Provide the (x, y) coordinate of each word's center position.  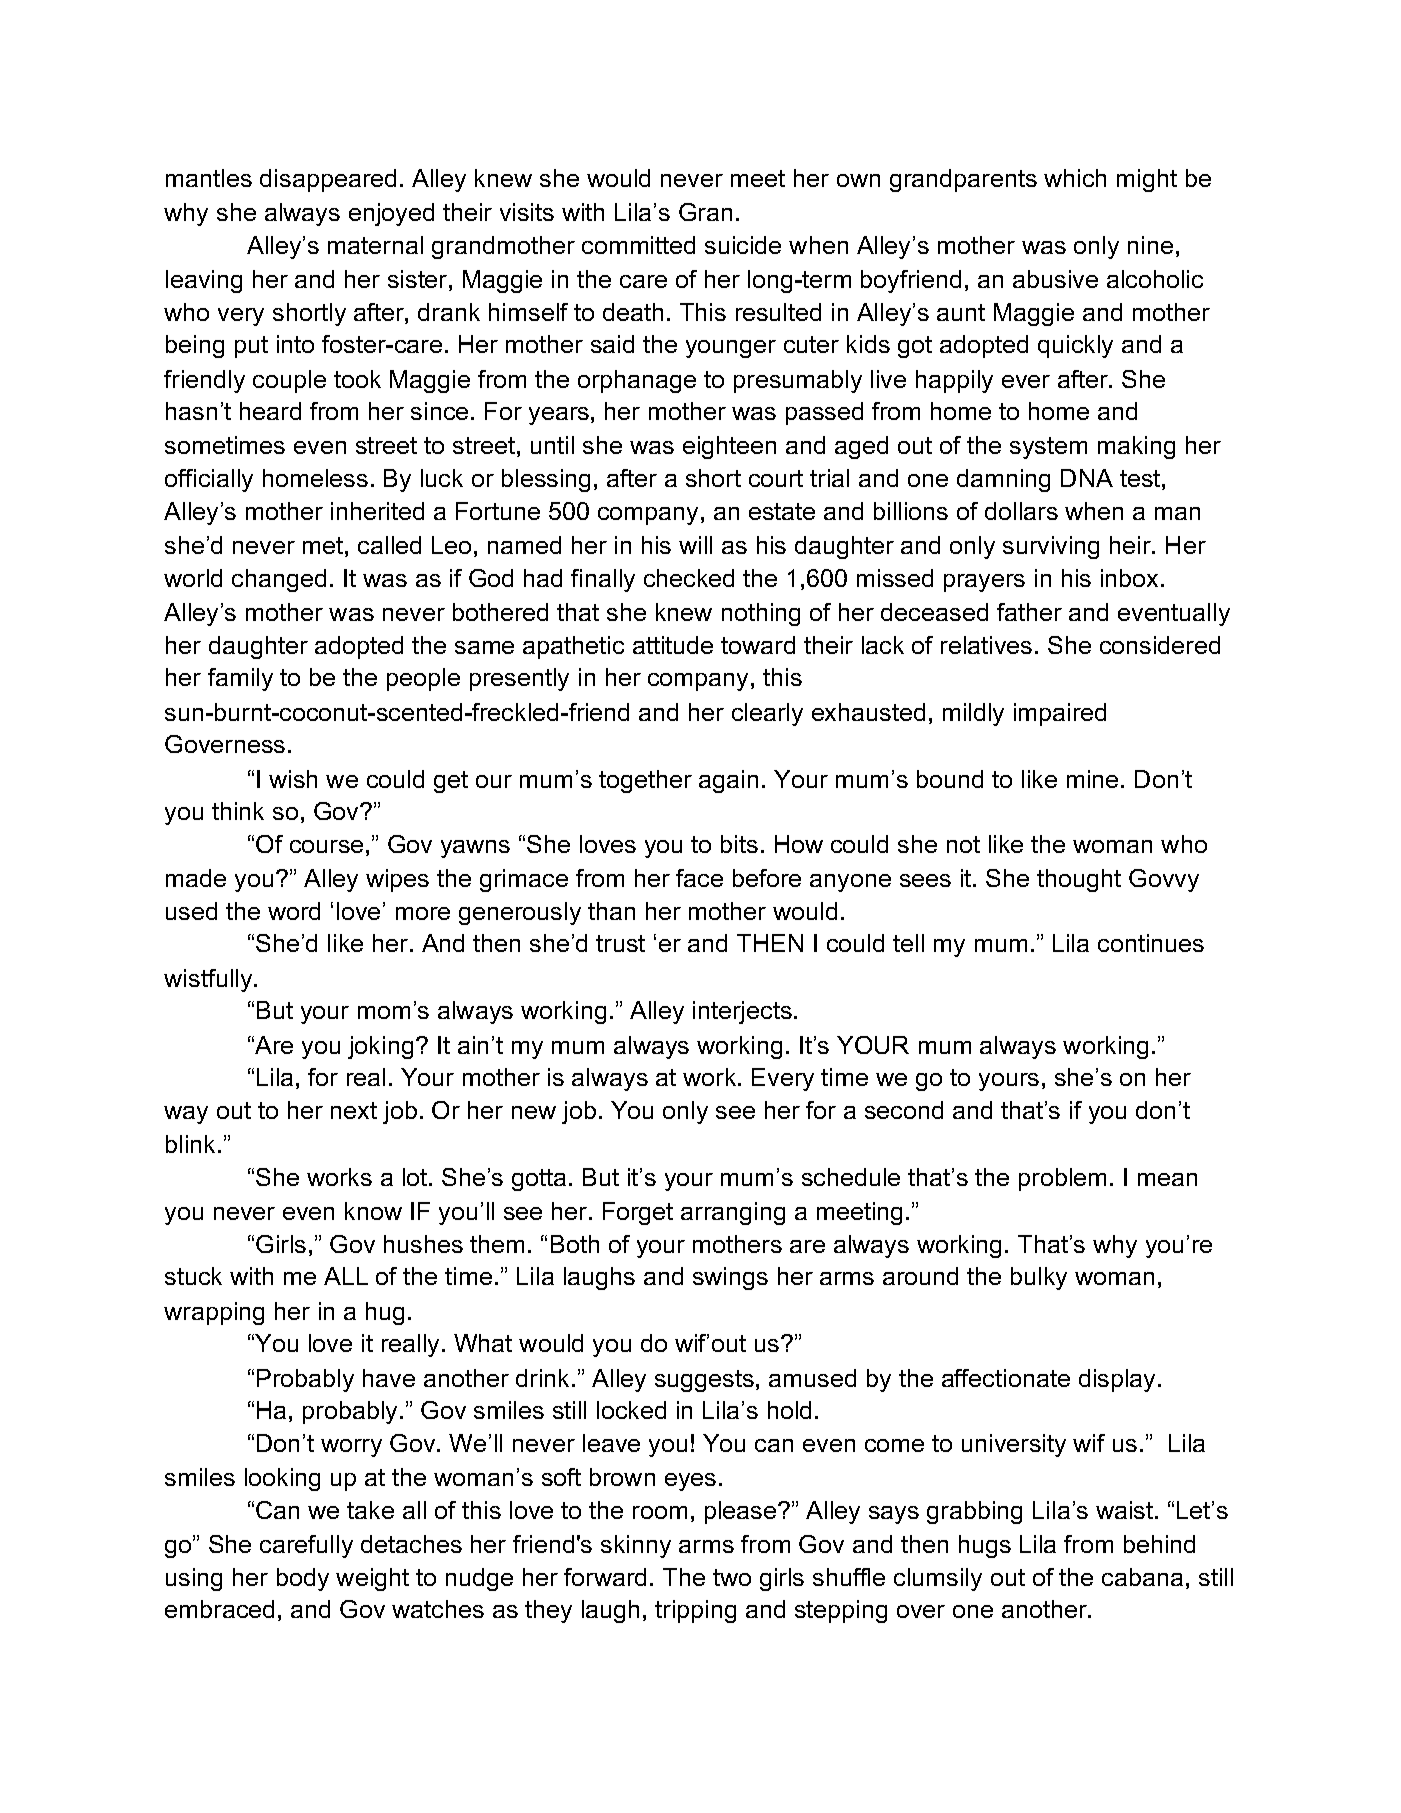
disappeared (328, 180)
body (303, 1579)
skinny (636, 1546)
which (1075, 178)
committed (638, 245)
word (294, 911)
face (699, 878)
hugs (985, 1546)
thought (1079, 880)
